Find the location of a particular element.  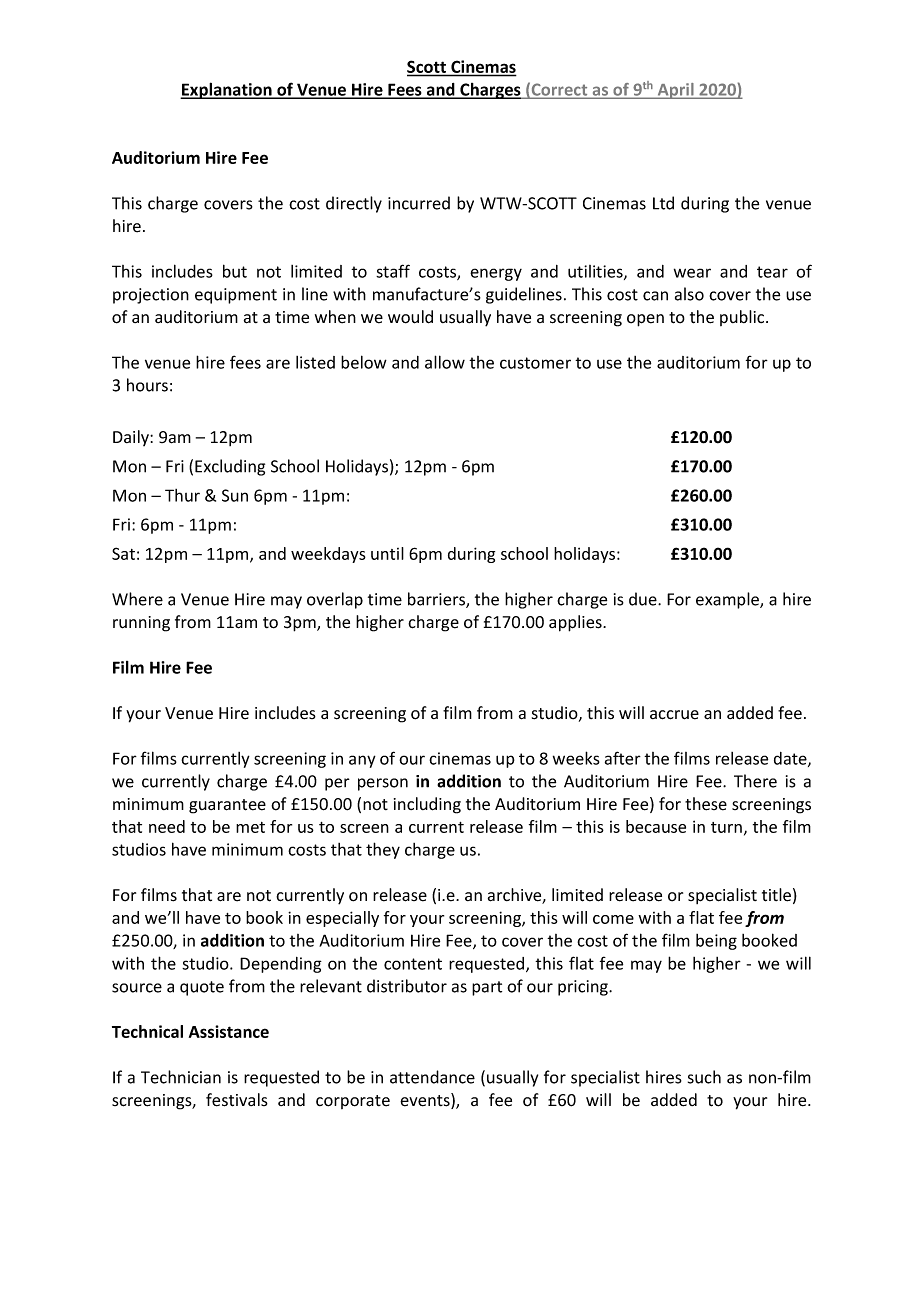

attendance is located at coordinates (432, 1077).
